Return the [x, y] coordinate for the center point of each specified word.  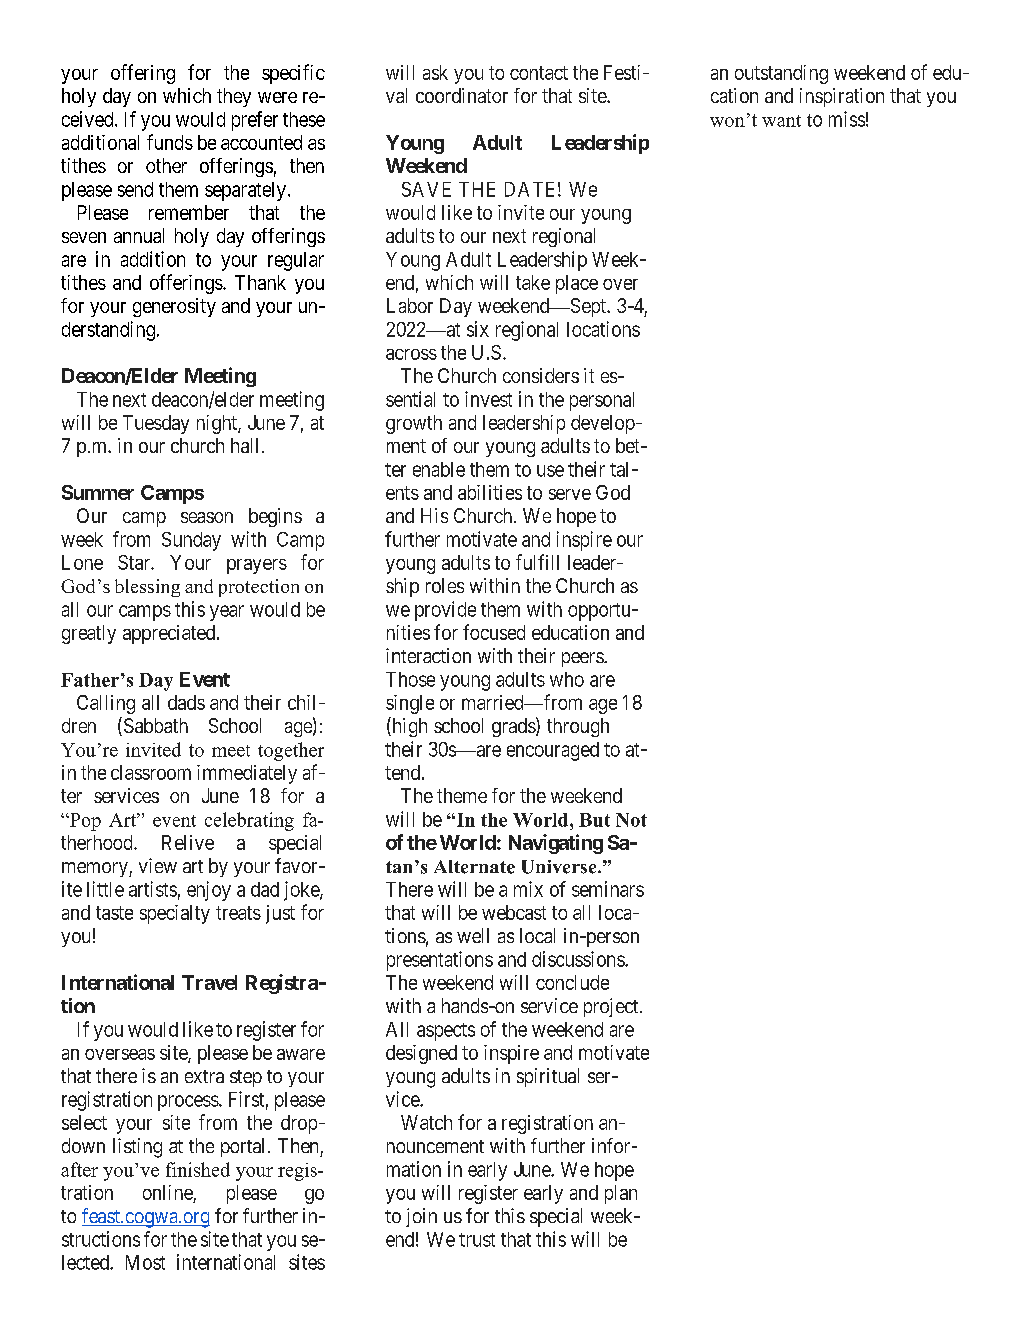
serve [570, 494]
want [781, 121]
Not [631, 820]
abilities [490, 492]
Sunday [191, 541]
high [408, 727]
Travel [209, 982]
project [612, 1007]
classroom [151, 772]
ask [435, 72]
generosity [174, 307]
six [478, 329]
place [577, 284]
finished [198, 1169]
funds [170, 142]
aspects [446, 1032]
